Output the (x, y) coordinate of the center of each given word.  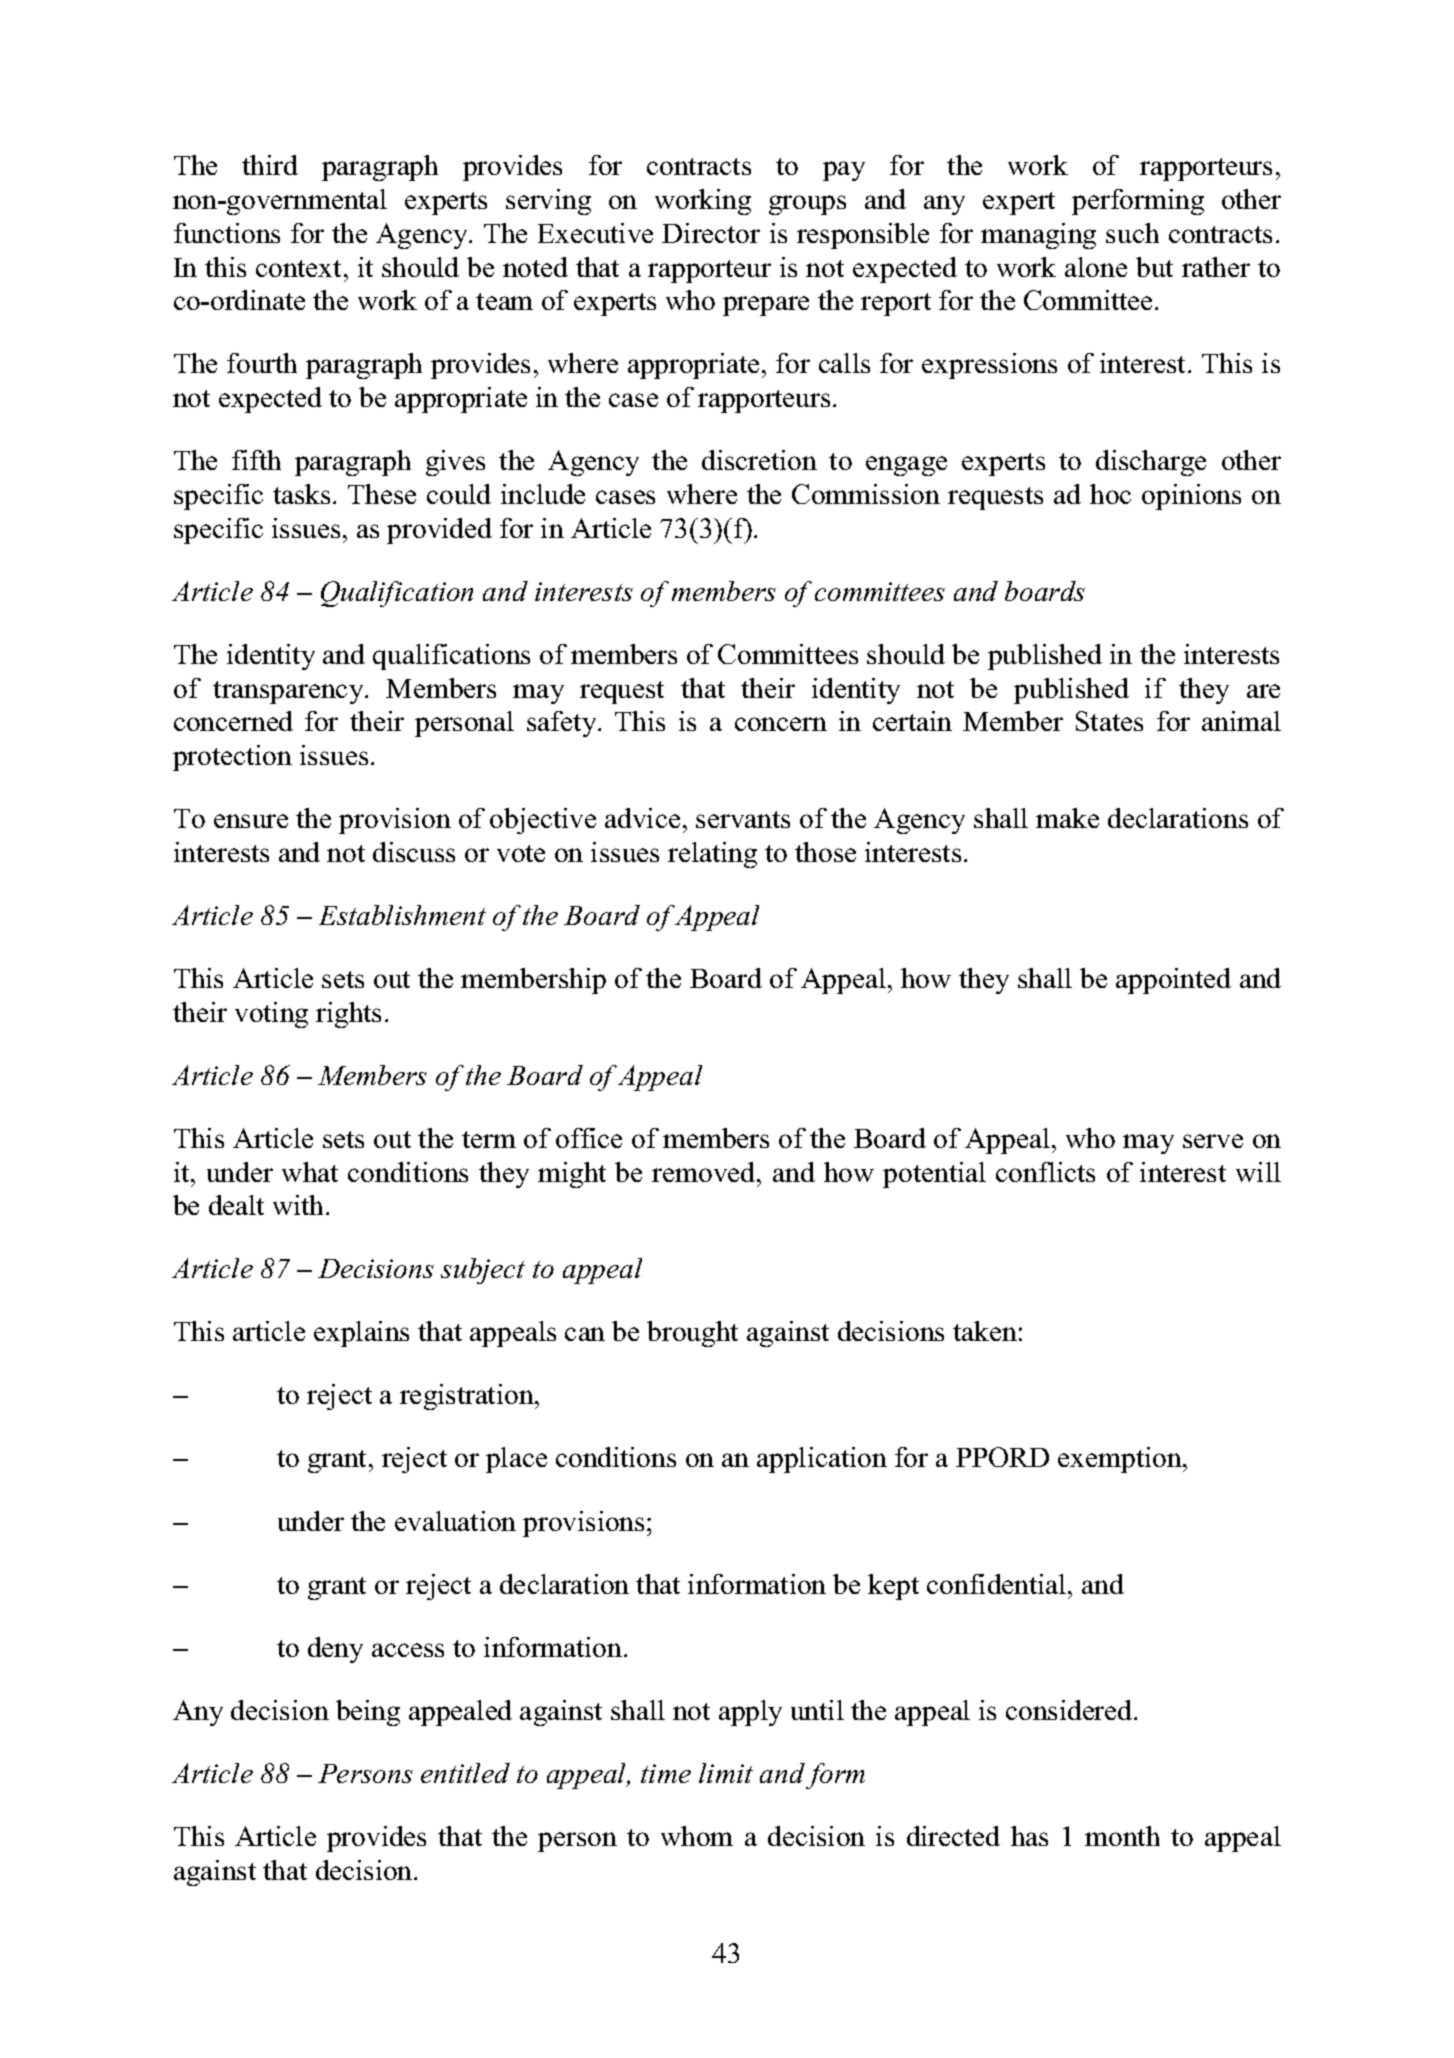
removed (705, 1172)
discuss (414, 852)
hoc (1110, 494)
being (368, 1713)
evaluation (455, 1521)
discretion (759, 460)
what (310, 1172)
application (822, 1460)
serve (1213, 1141)
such (1132, 233)
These (382, 494)
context (300, 268)
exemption (1121, 1460)
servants (743, 819)
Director (711, 233)
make (1067, 818)
